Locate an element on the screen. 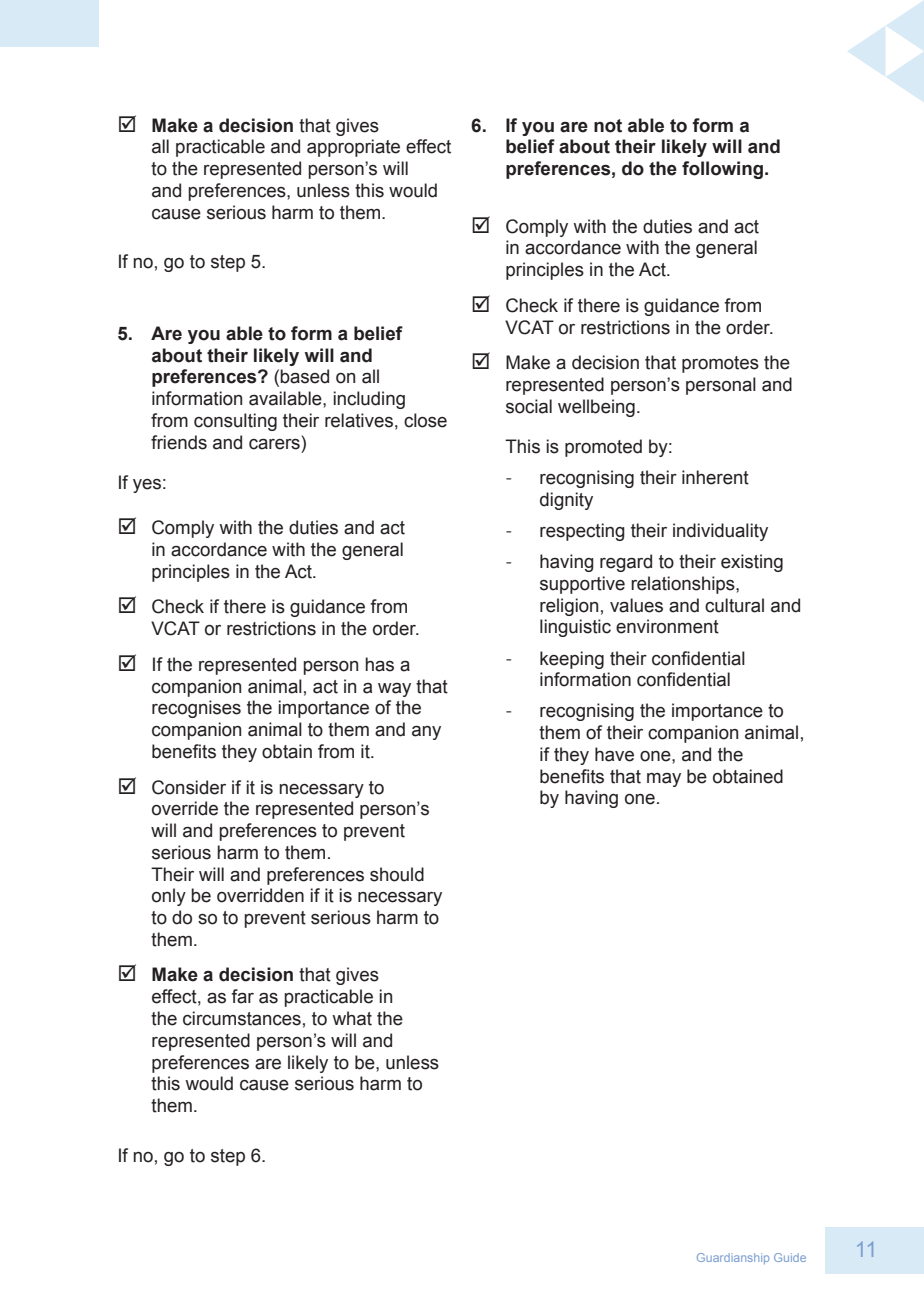  following is located at coordinates (722, 170).
